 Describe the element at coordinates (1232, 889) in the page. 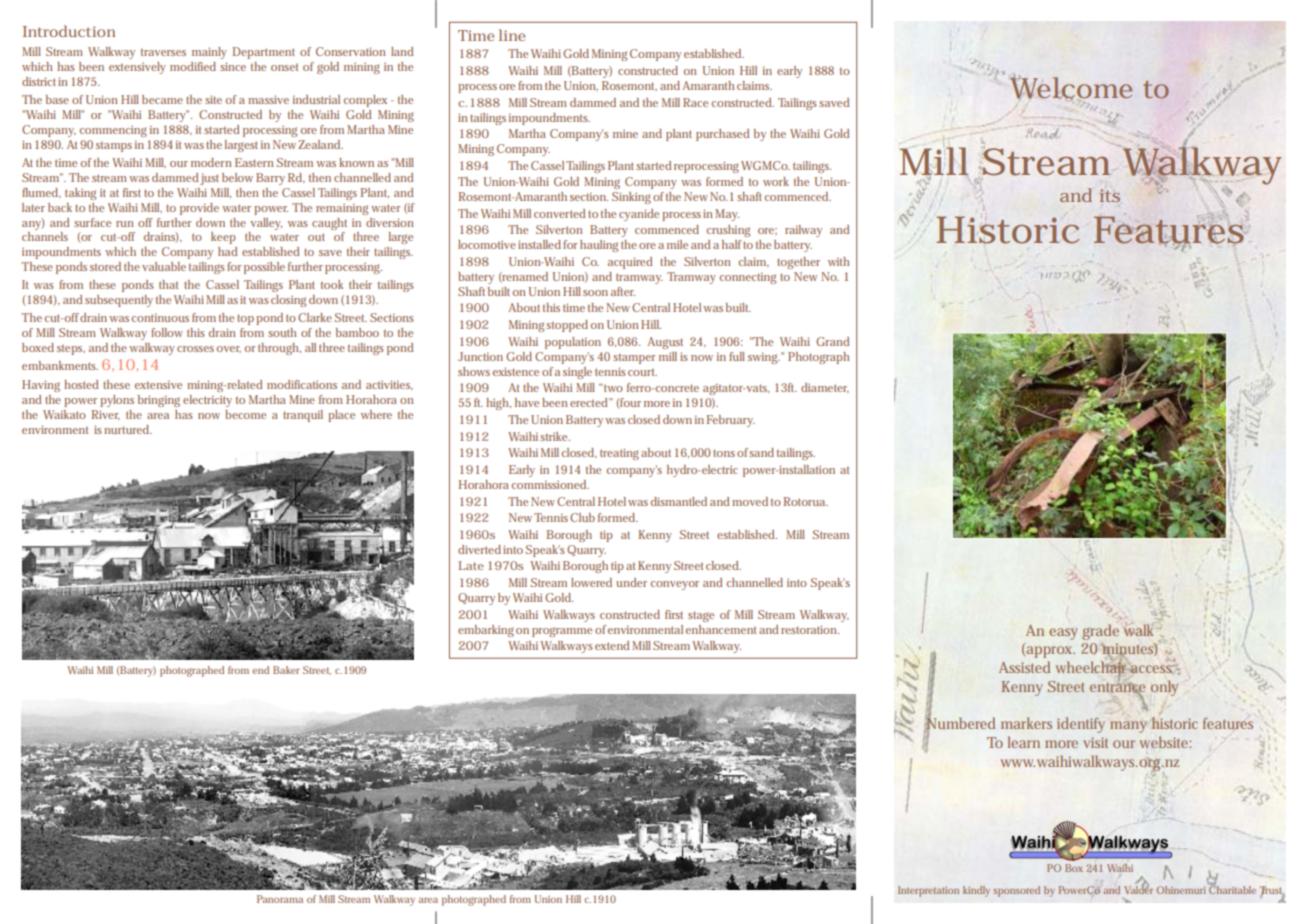

I see `Charitable` at that location.
